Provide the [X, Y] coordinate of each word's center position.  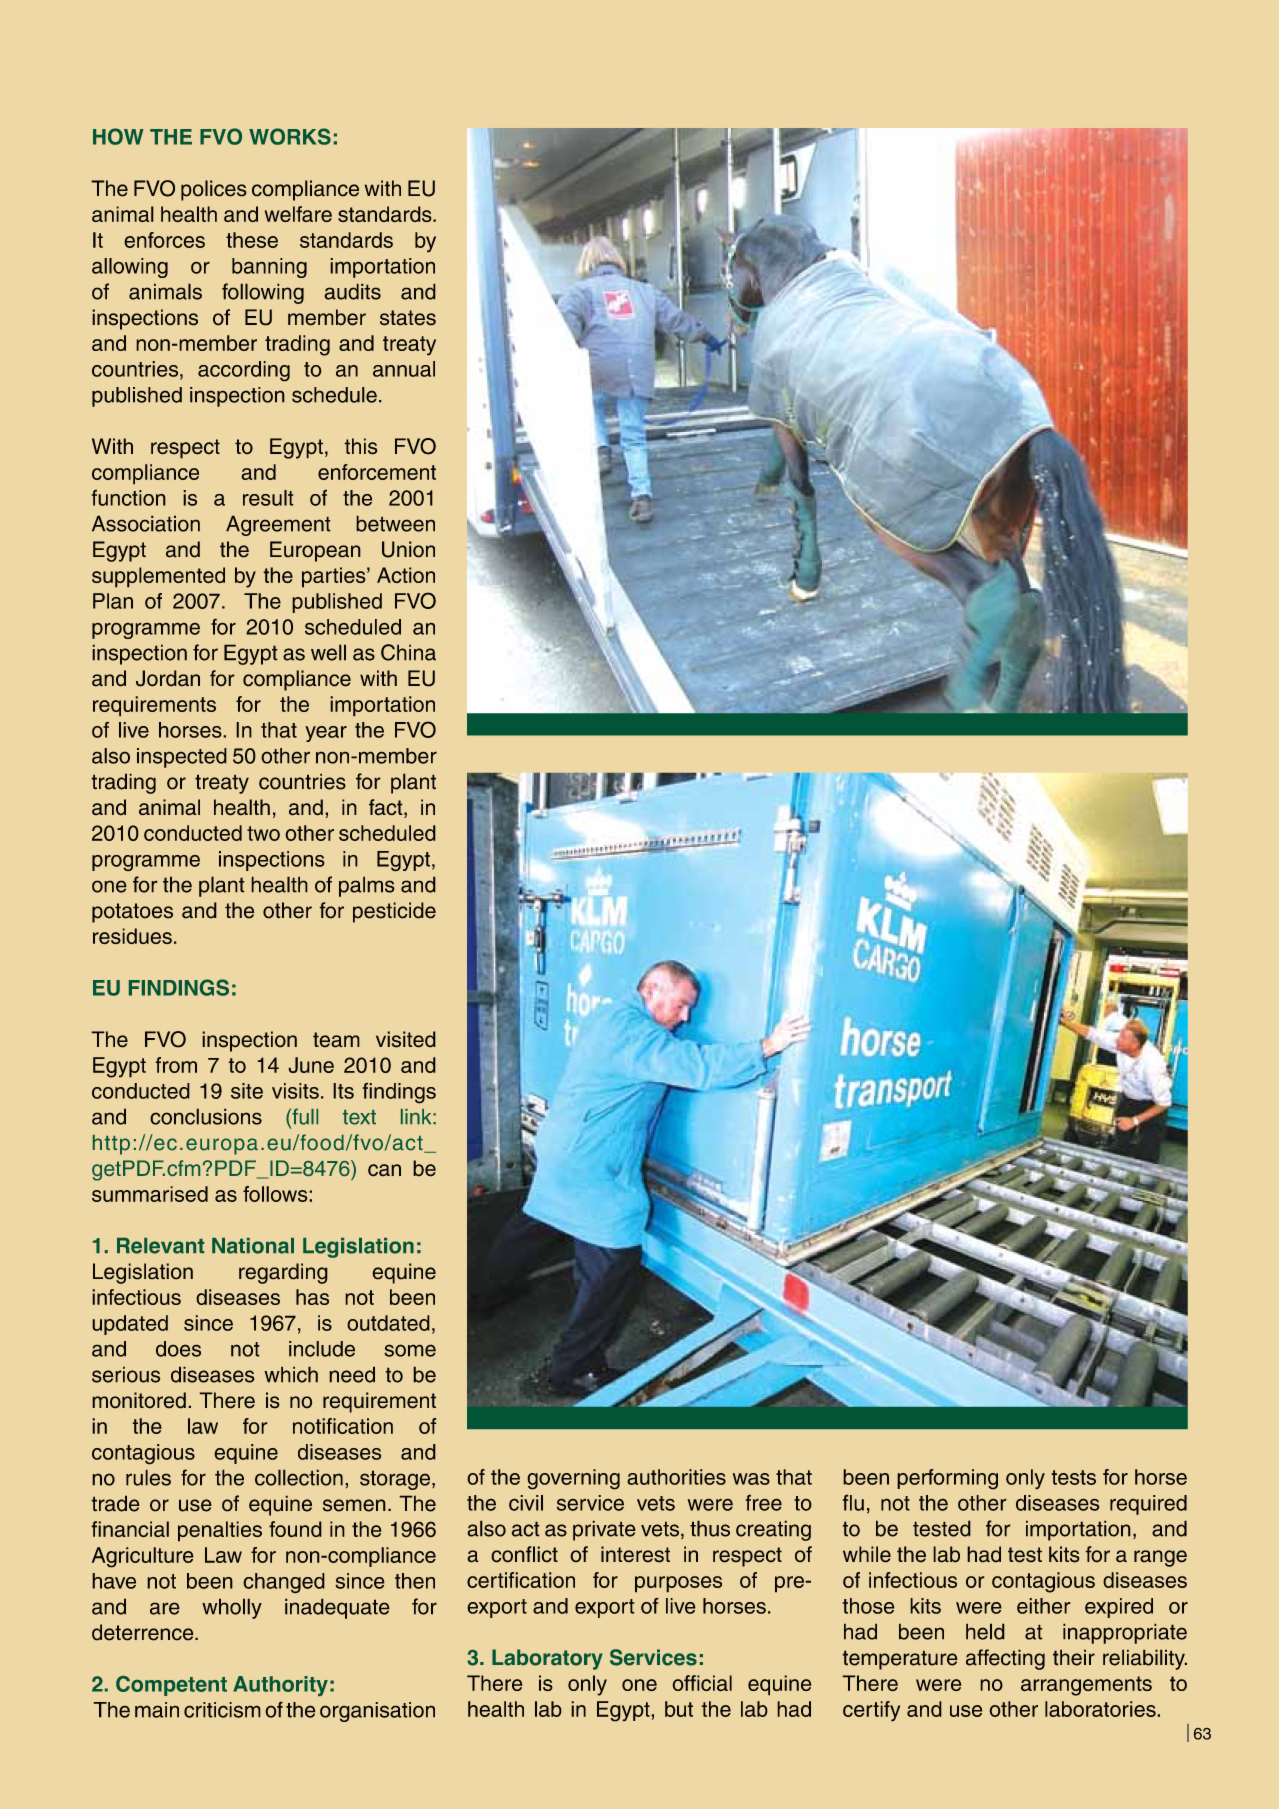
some [410, 1350]
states [408, 318]
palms [367, 886]
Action [406, 575]
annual [404, 369]
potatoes [132, 913]
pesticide [394, 912]
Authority [280, 1686]
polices [214, 190]
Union [408, 549]
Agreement [278, 525]
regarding [283, 1273]
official [702, 1683]
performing [947, 1479]
